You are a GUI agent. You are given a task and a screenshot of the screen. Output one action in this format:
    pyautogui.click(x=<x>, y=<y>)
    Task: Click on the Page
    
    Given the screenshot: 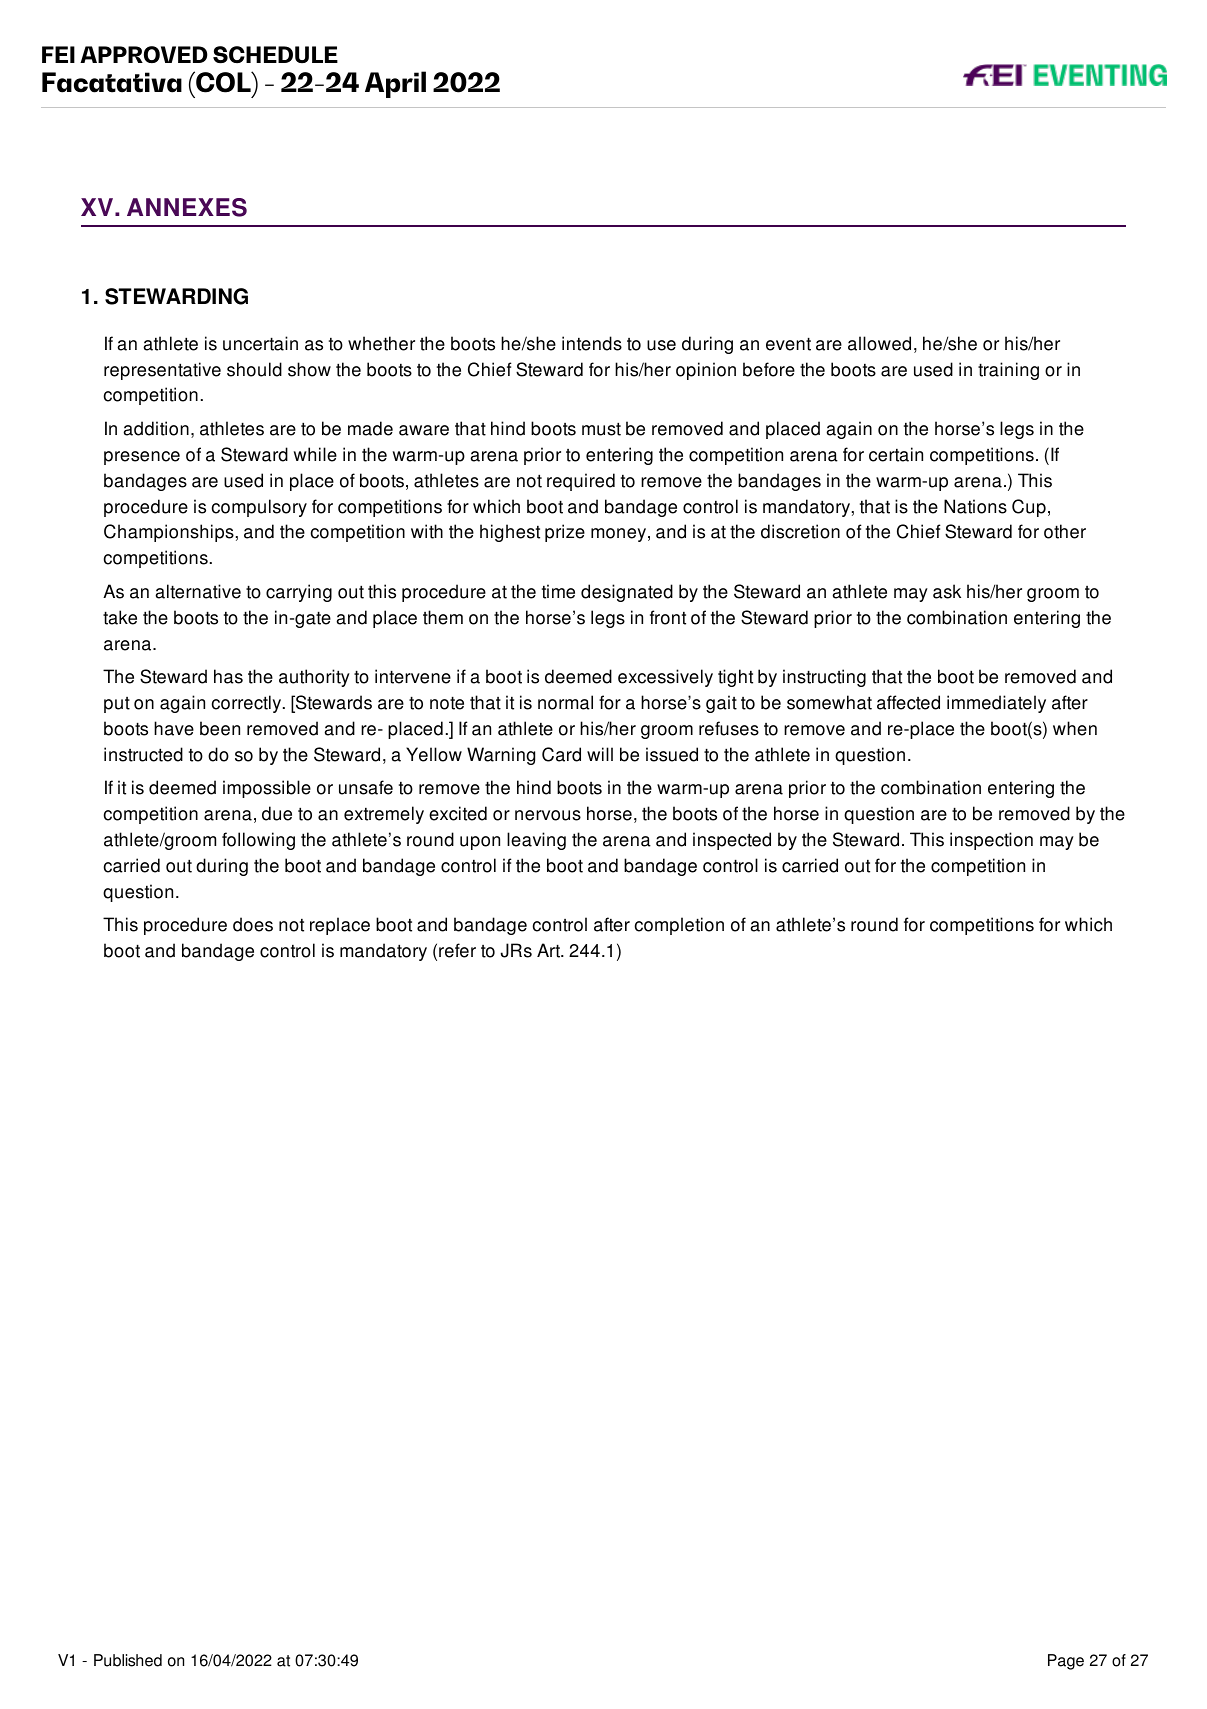 What is the action you would take?
    pyautogui.click(x=1066, y=1662)
